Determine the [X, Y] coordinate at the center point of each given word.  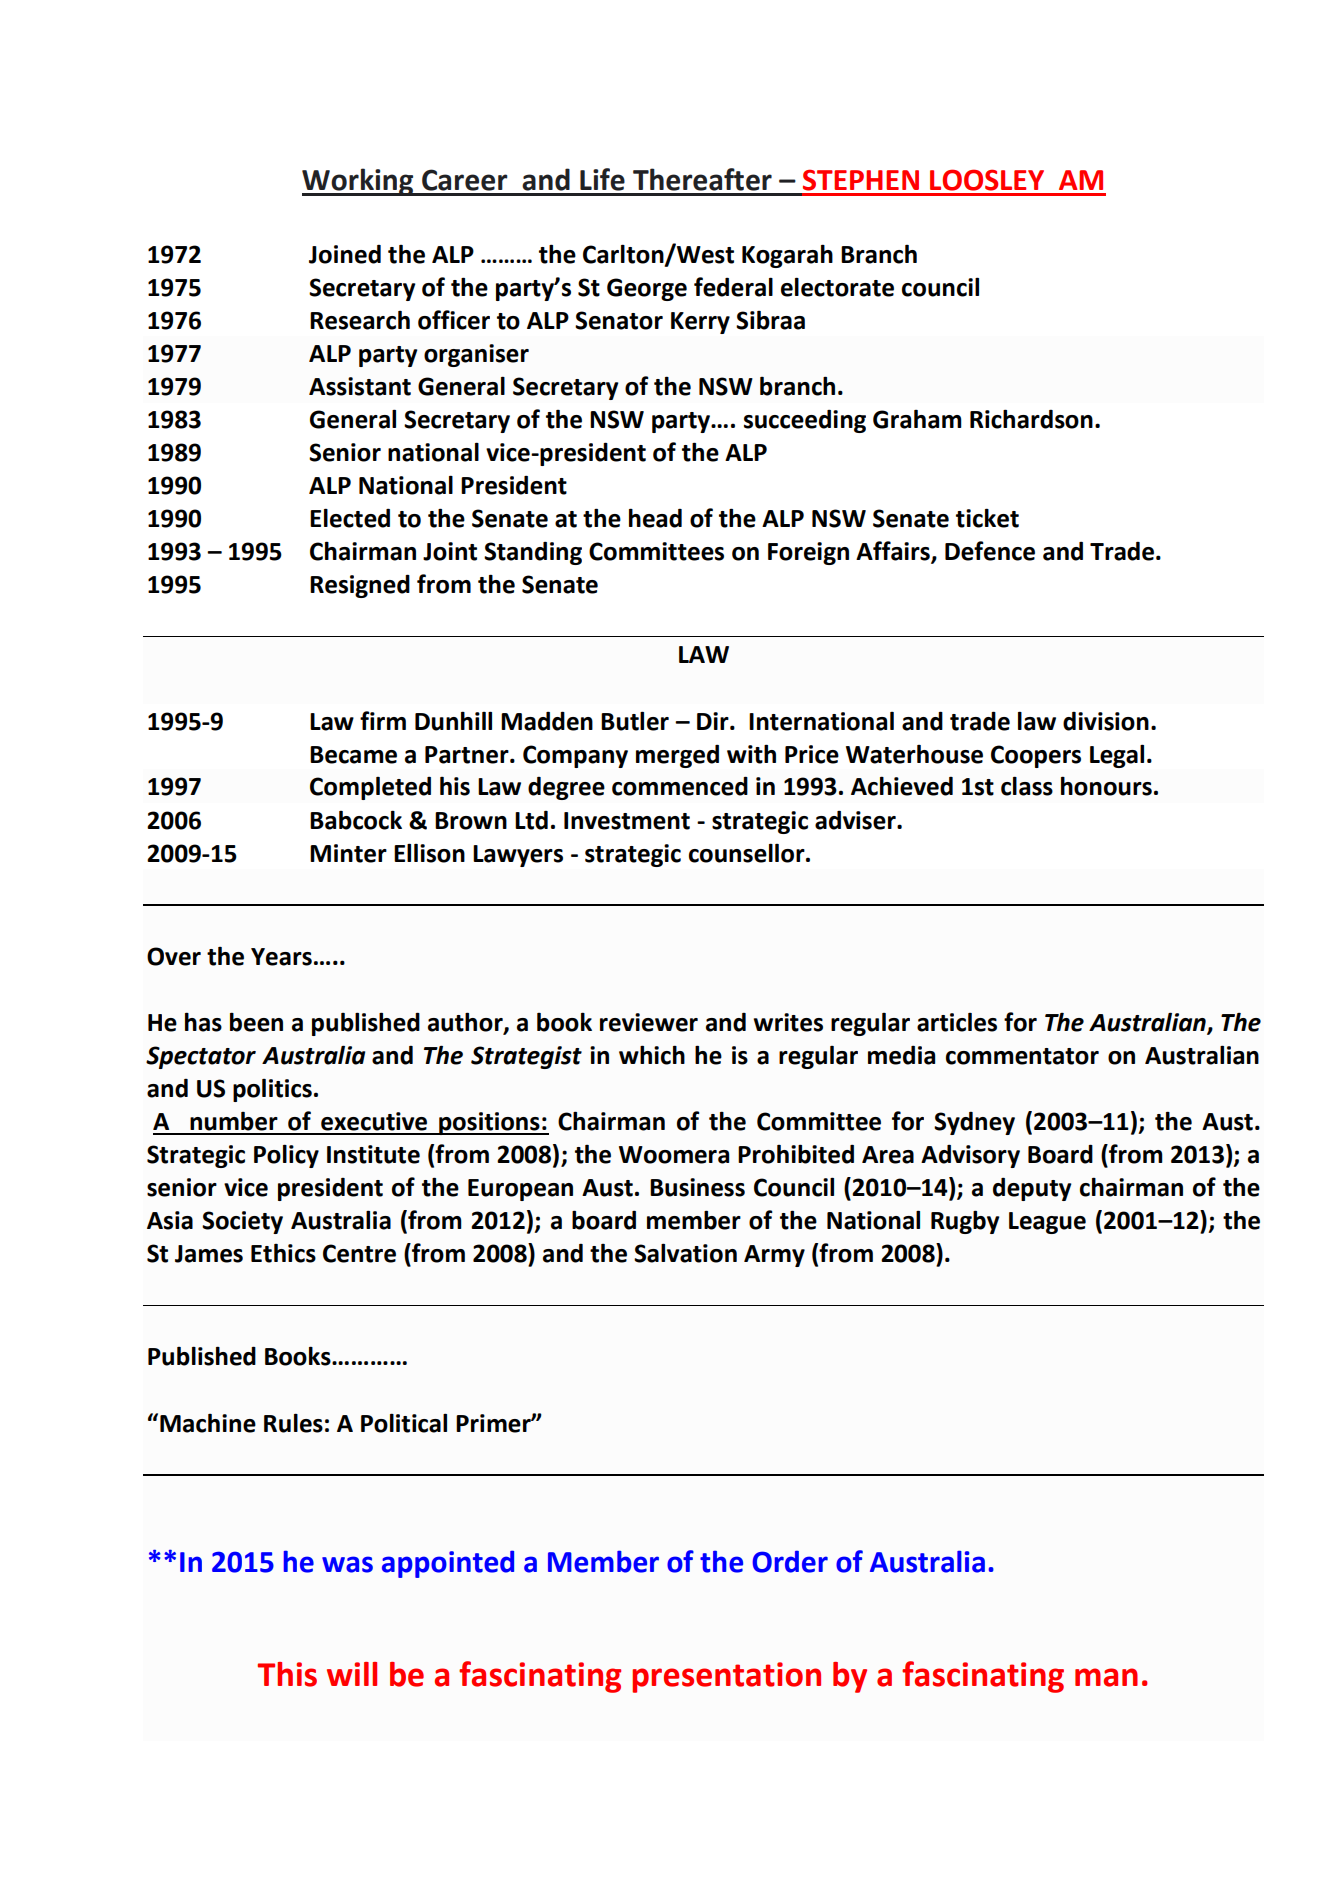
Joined [345, 254]
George [647, 289]
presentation [726, 1677]
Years [281, 957]
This [287, 1674]
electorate [837, 287]
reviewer [649, 1022]
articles [957, 1022]
